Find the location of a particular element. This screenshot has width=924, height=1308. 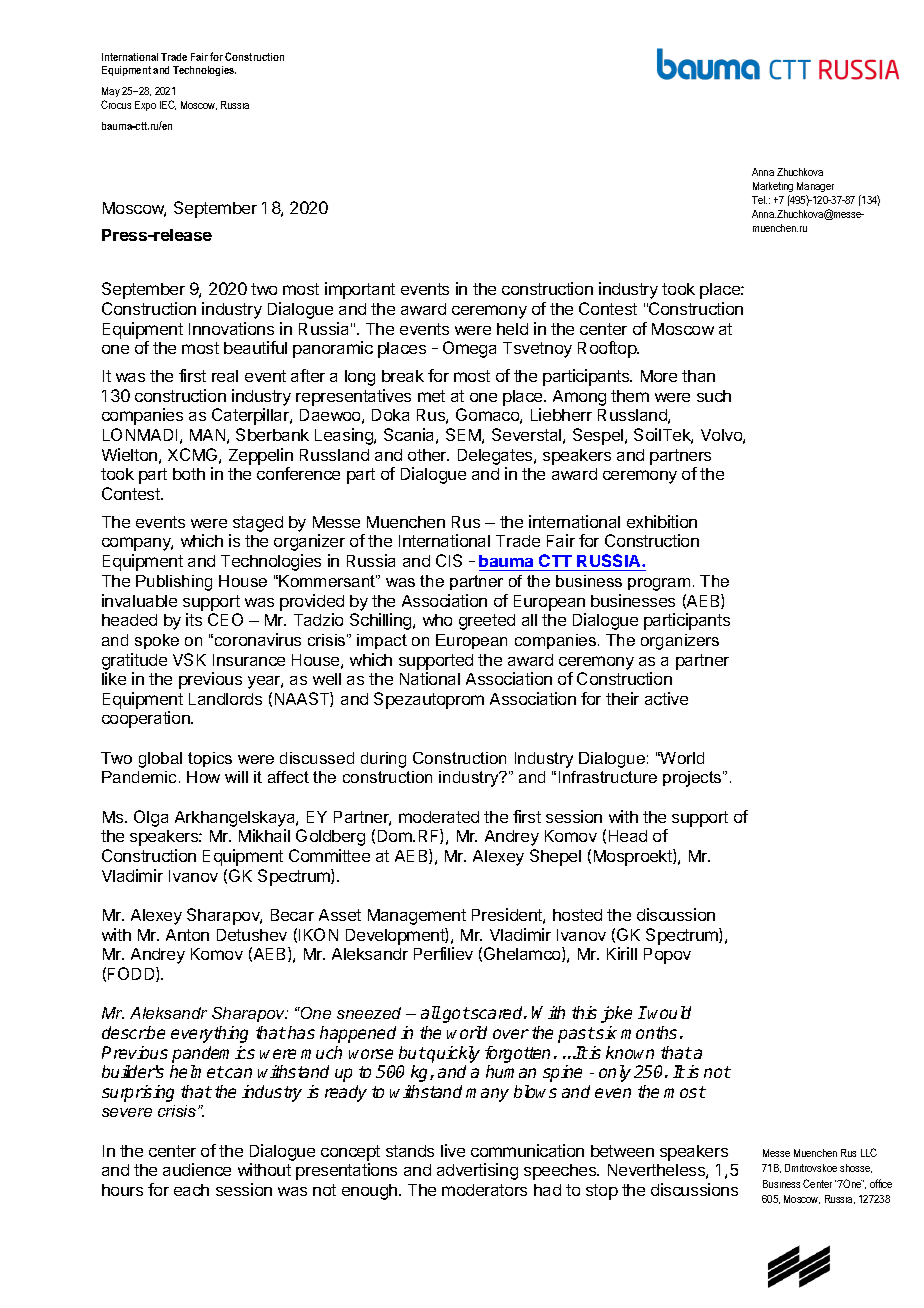

active is located at coordinates (666, 698).
